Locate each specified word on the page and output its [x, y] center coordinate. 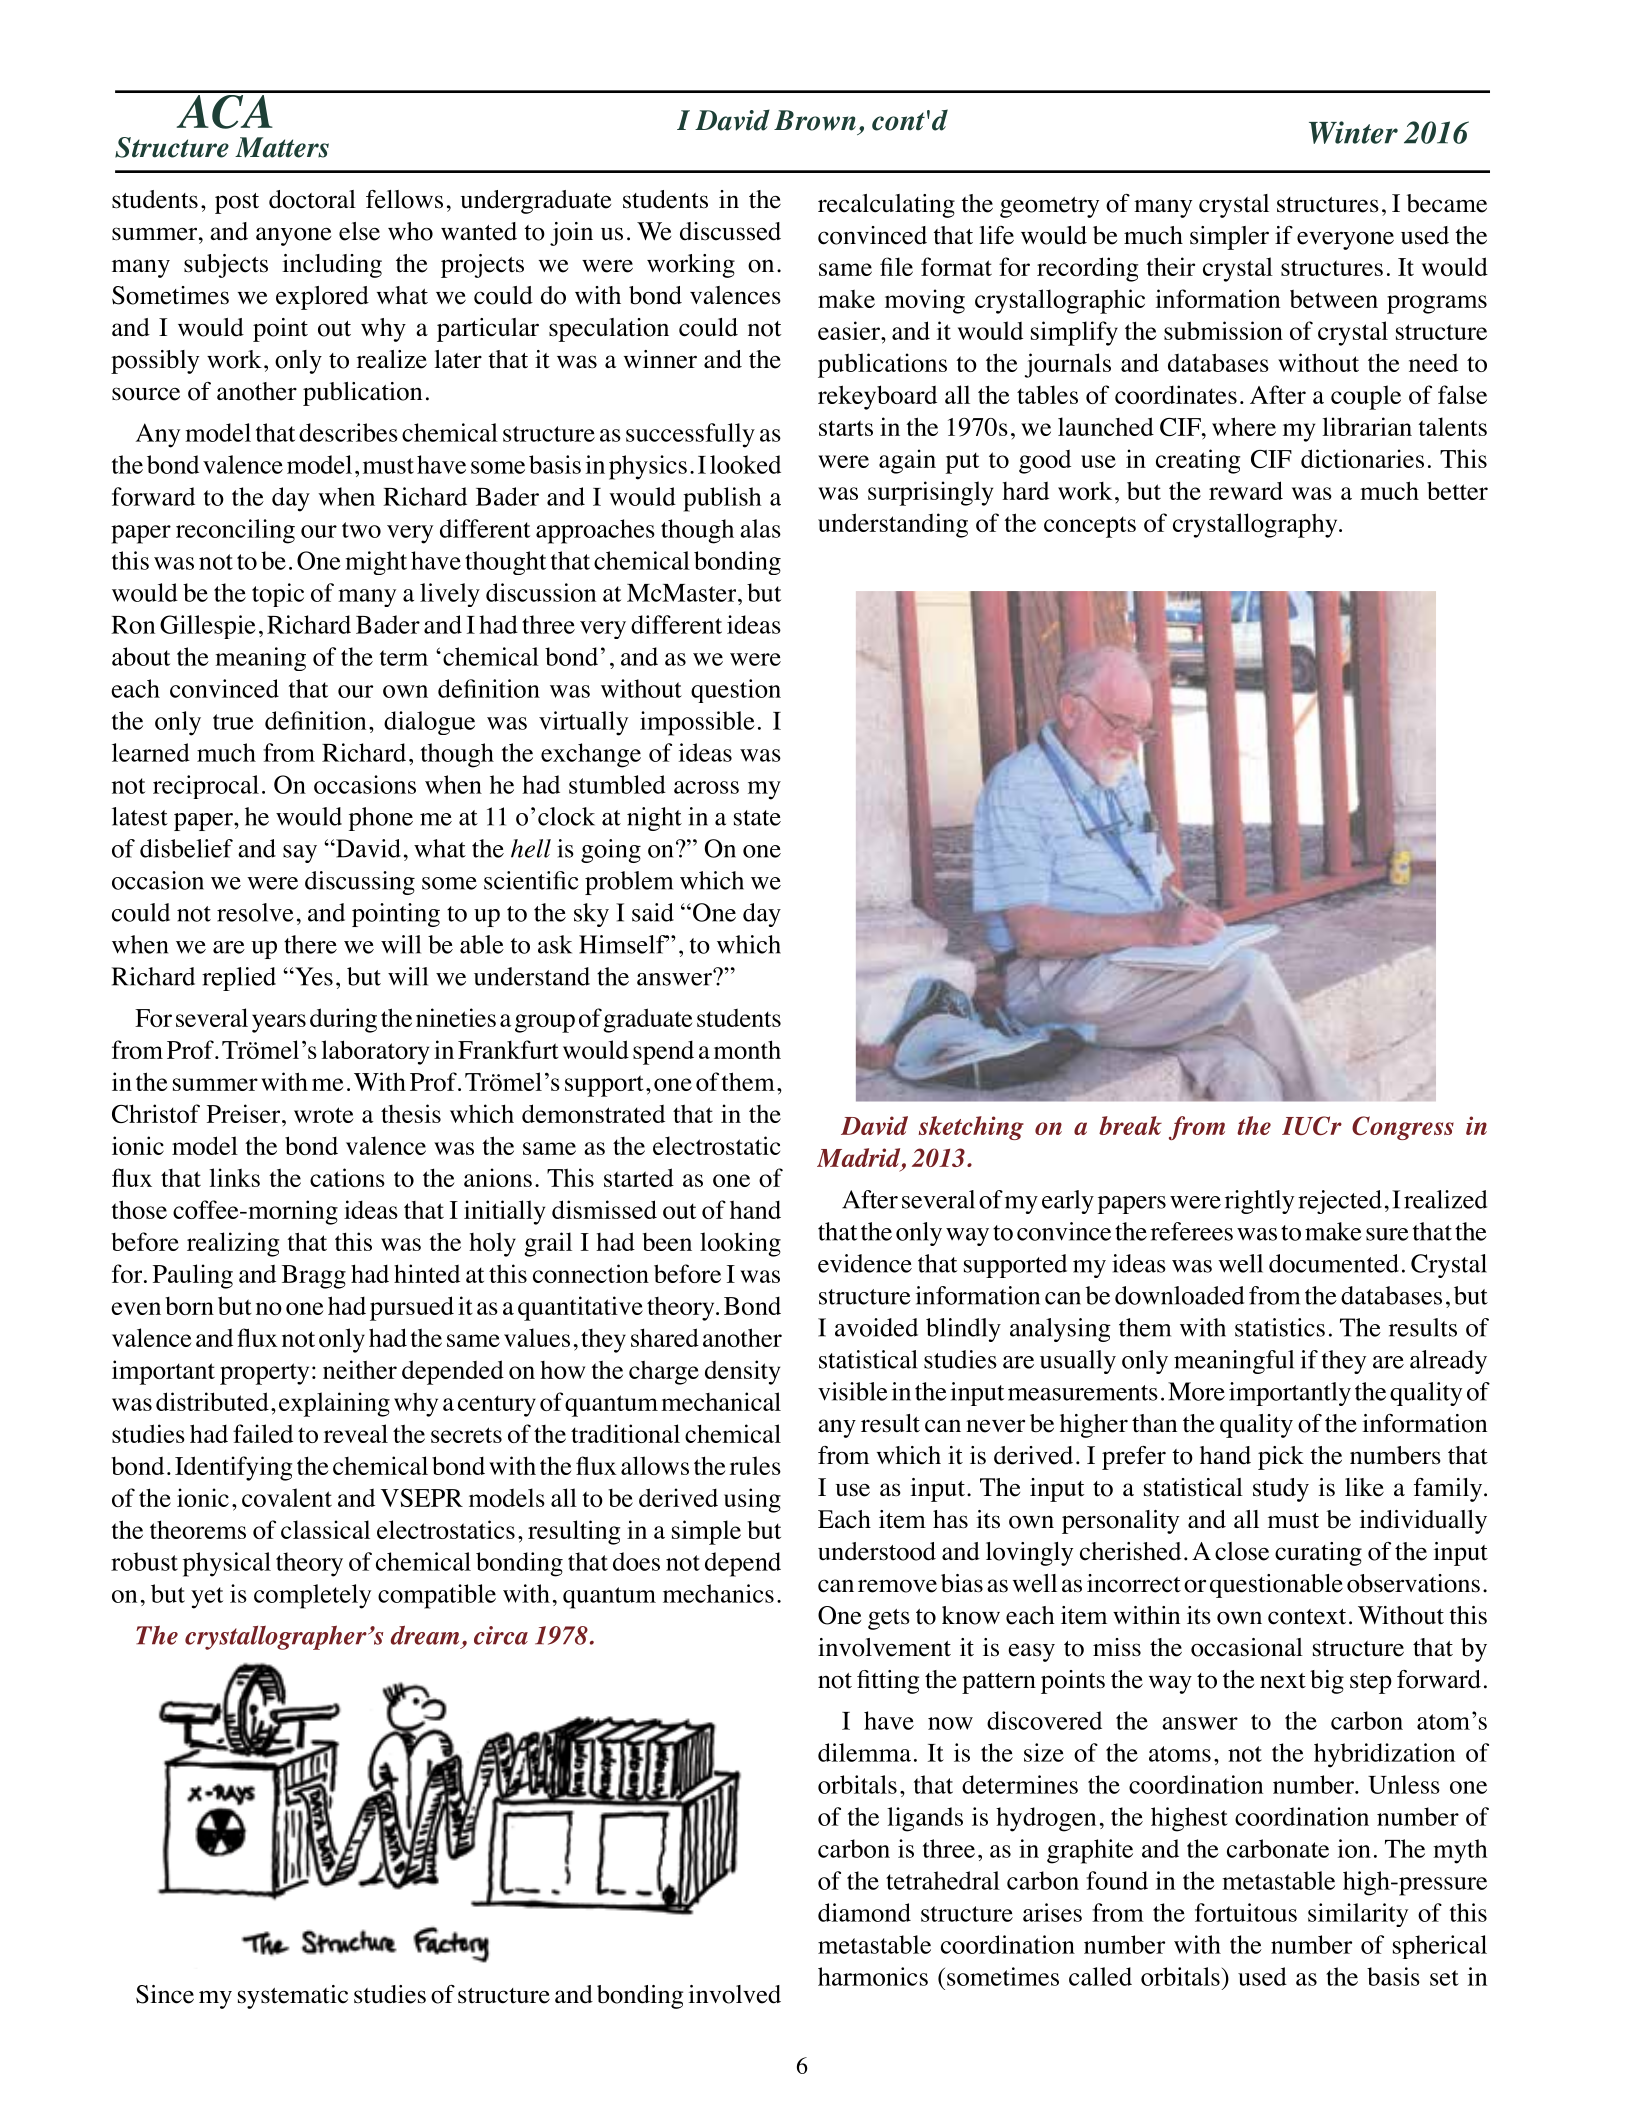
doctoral [312, 199]
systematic [293, 1997]
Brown [815, 120]
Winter [1353, 132]
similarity [1358, 1915]
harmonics [873, 1976]
